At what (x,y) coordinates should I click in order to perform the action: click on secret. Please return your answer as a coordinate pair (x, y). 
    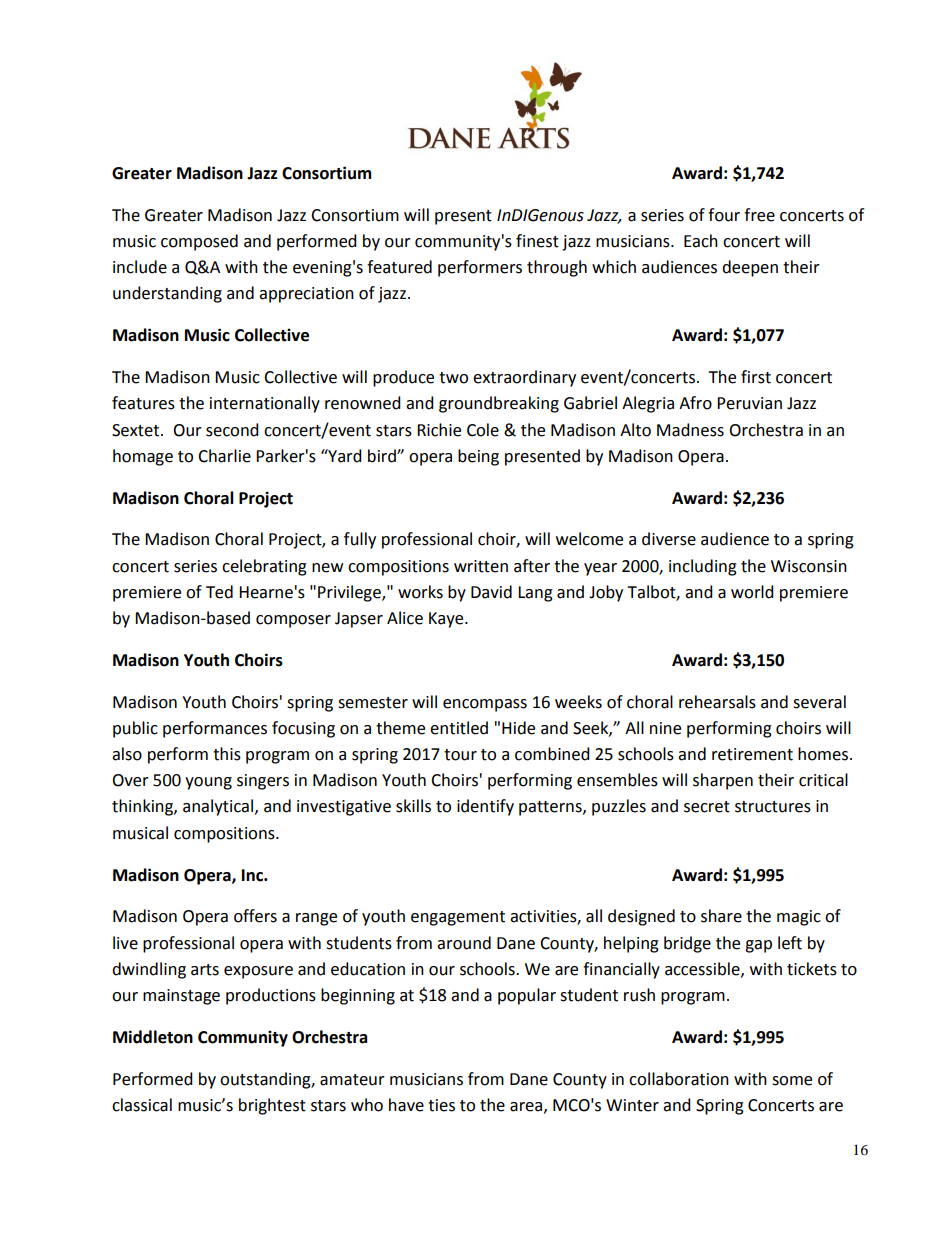
    Looking at the image, I should click on (707, 807).
